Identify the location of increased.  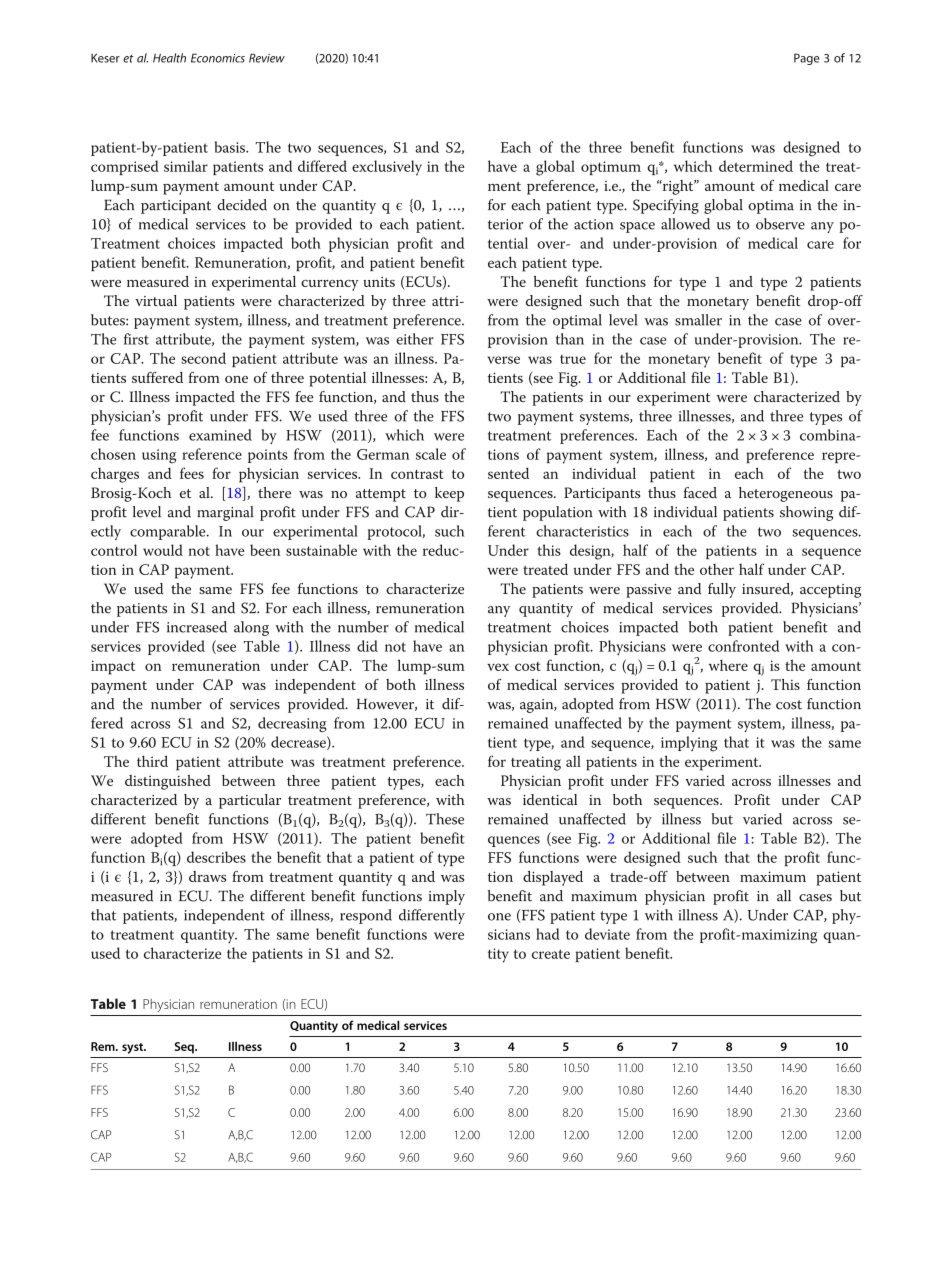
(197, 627).
